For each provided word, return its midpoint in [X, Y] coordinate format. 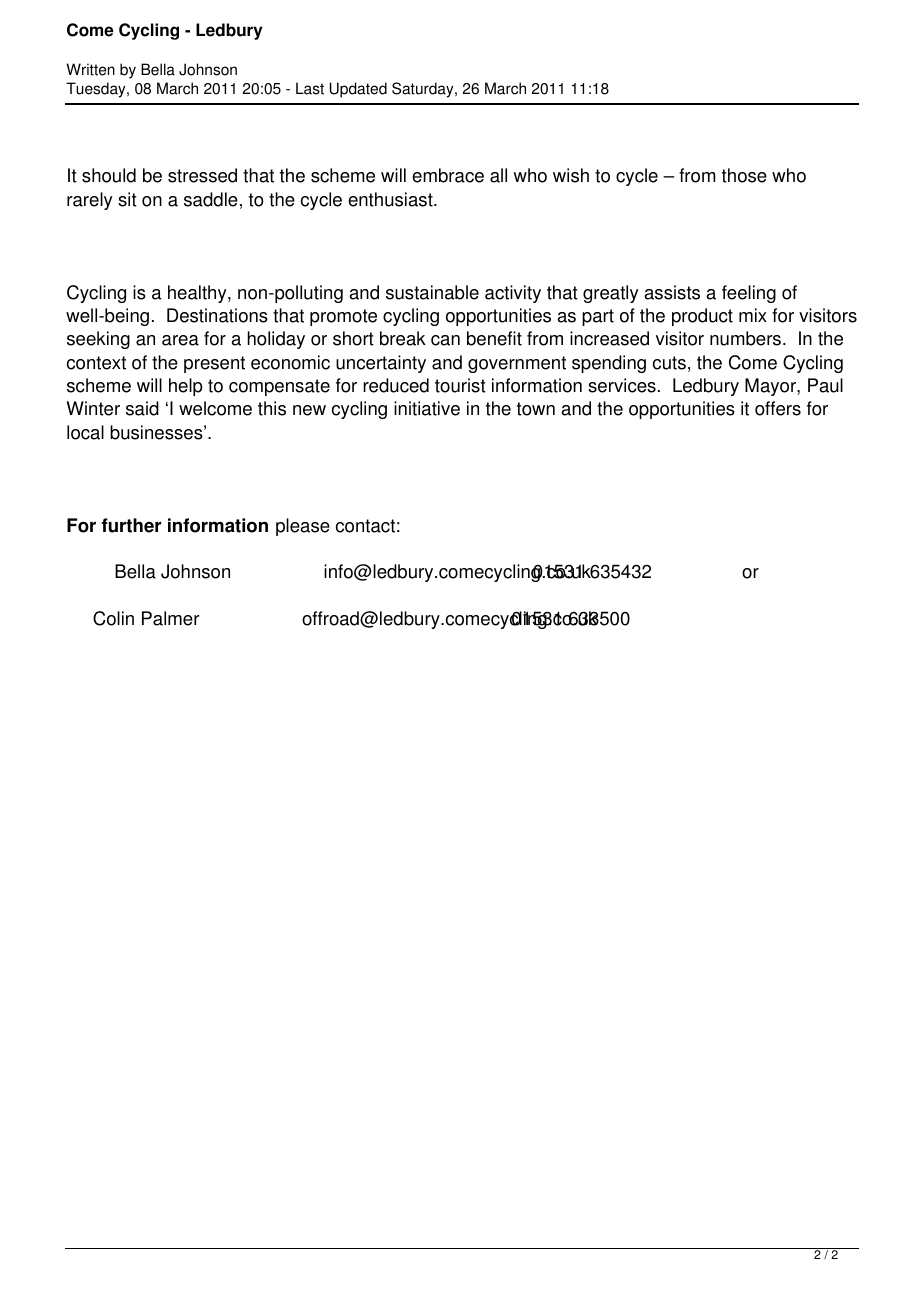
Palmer [171, 618]
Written [90, 69]
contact [365, 526]
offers [778, 408]
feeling [749, 294]
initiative [427, 408]
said [142, 408]
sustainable [432, 292]
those [744, 175]
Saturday [424, 90]
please [303, 527]
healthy [198, 294]
